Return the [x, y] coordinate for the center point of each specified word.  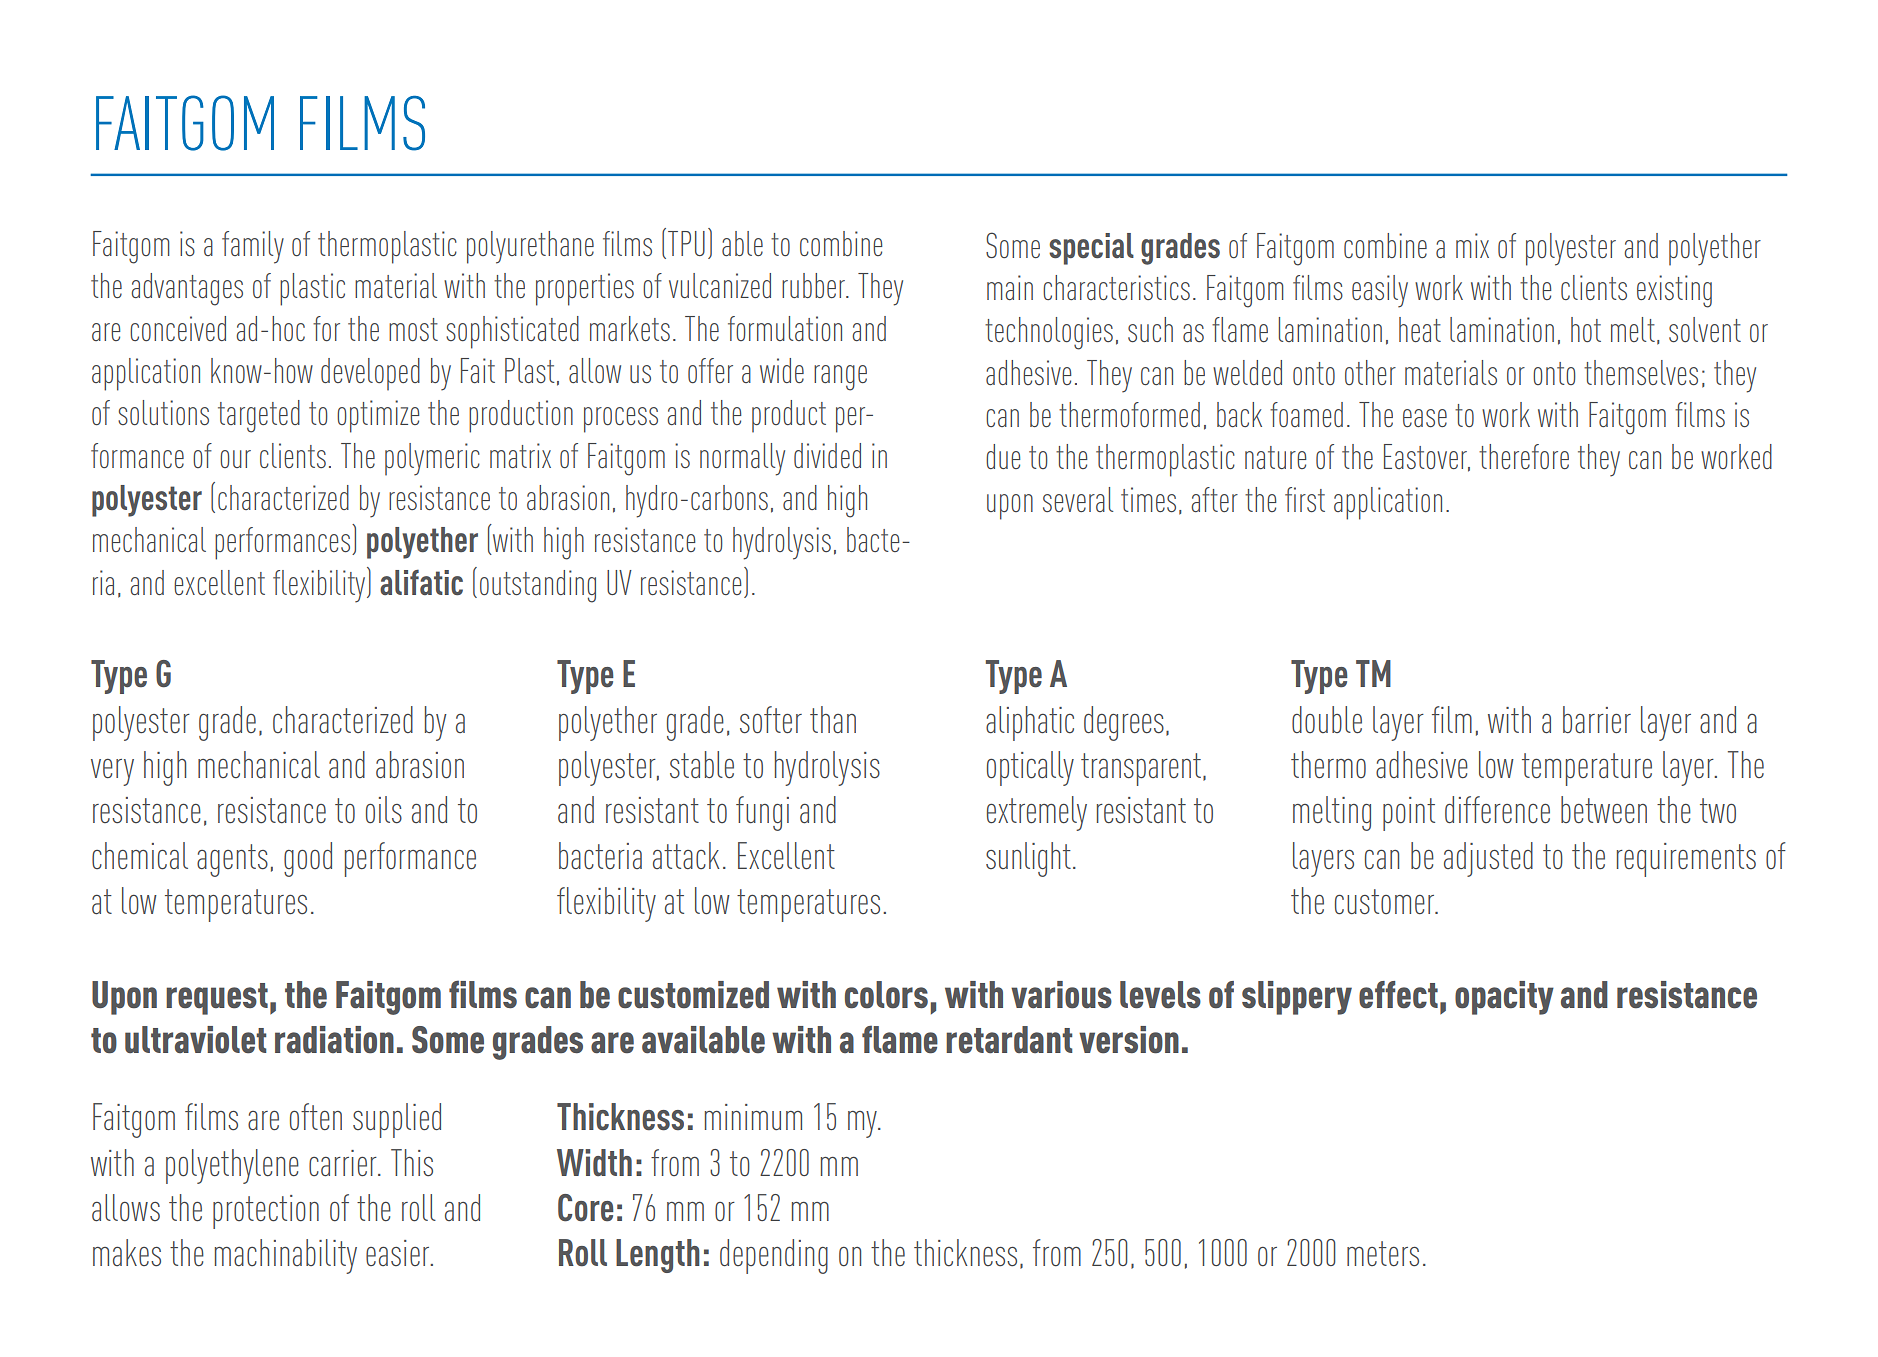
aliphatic [1030, 723]
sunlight [1028, 859]
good [308, 859]
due [1003, 456]
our [235, 459]
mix [1472, 245]
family [253, 247]
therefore [1524, 456]
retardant [1009, 1040]
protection [266, 1212]
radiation [334, 1040]
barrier [1597, 719]
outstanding [538, 586]
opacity [1504, 998]
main [1010, 287]
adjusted [1488, 859]
